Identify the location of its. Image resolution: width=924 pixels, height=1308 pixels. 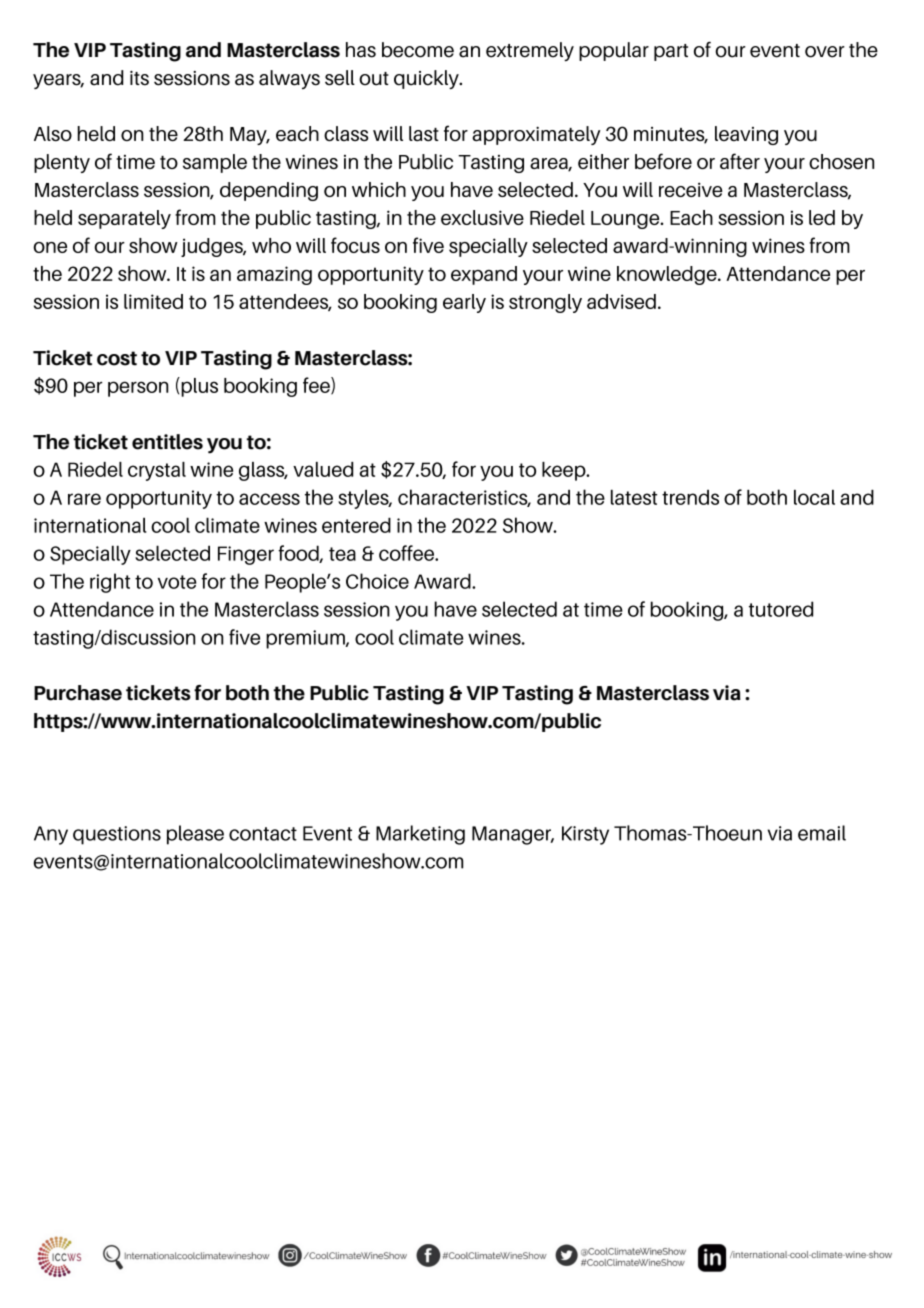
(139, 78).
